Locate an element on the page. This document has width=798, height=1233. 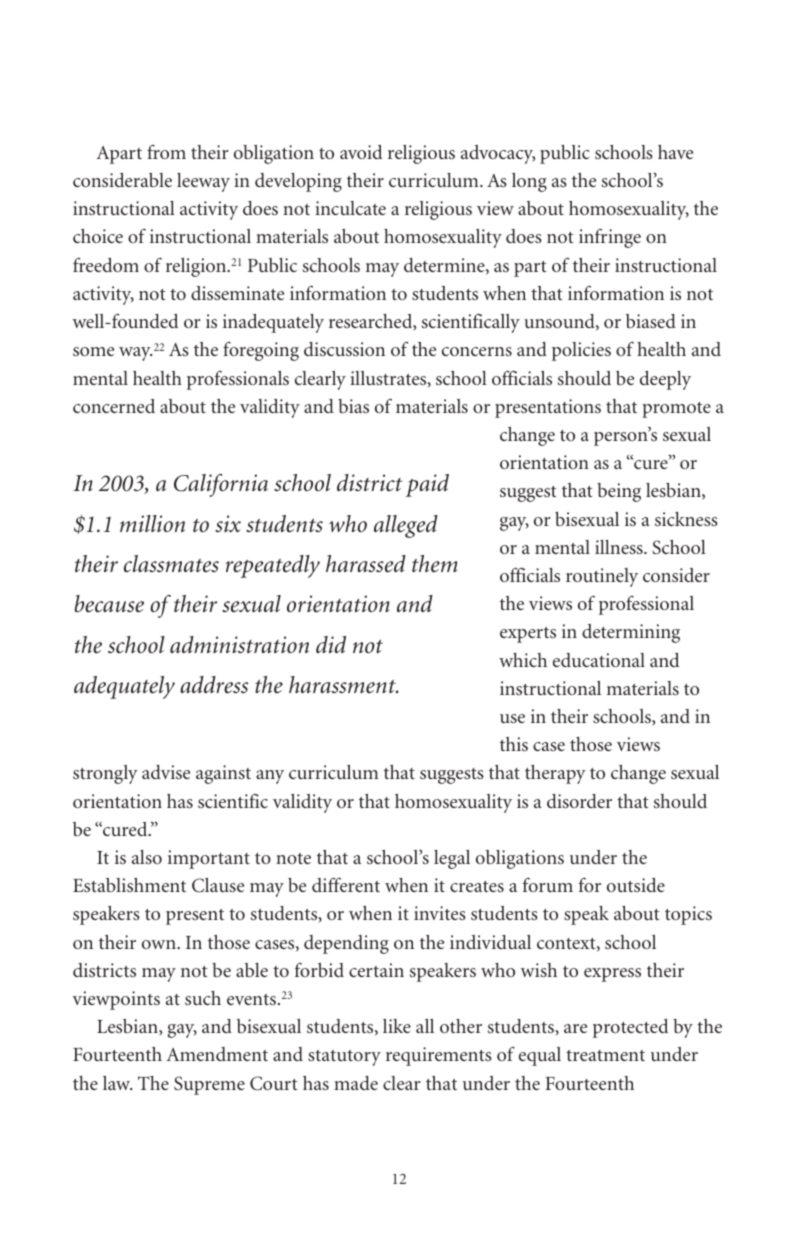
because is located at coordinates (109, 604).
